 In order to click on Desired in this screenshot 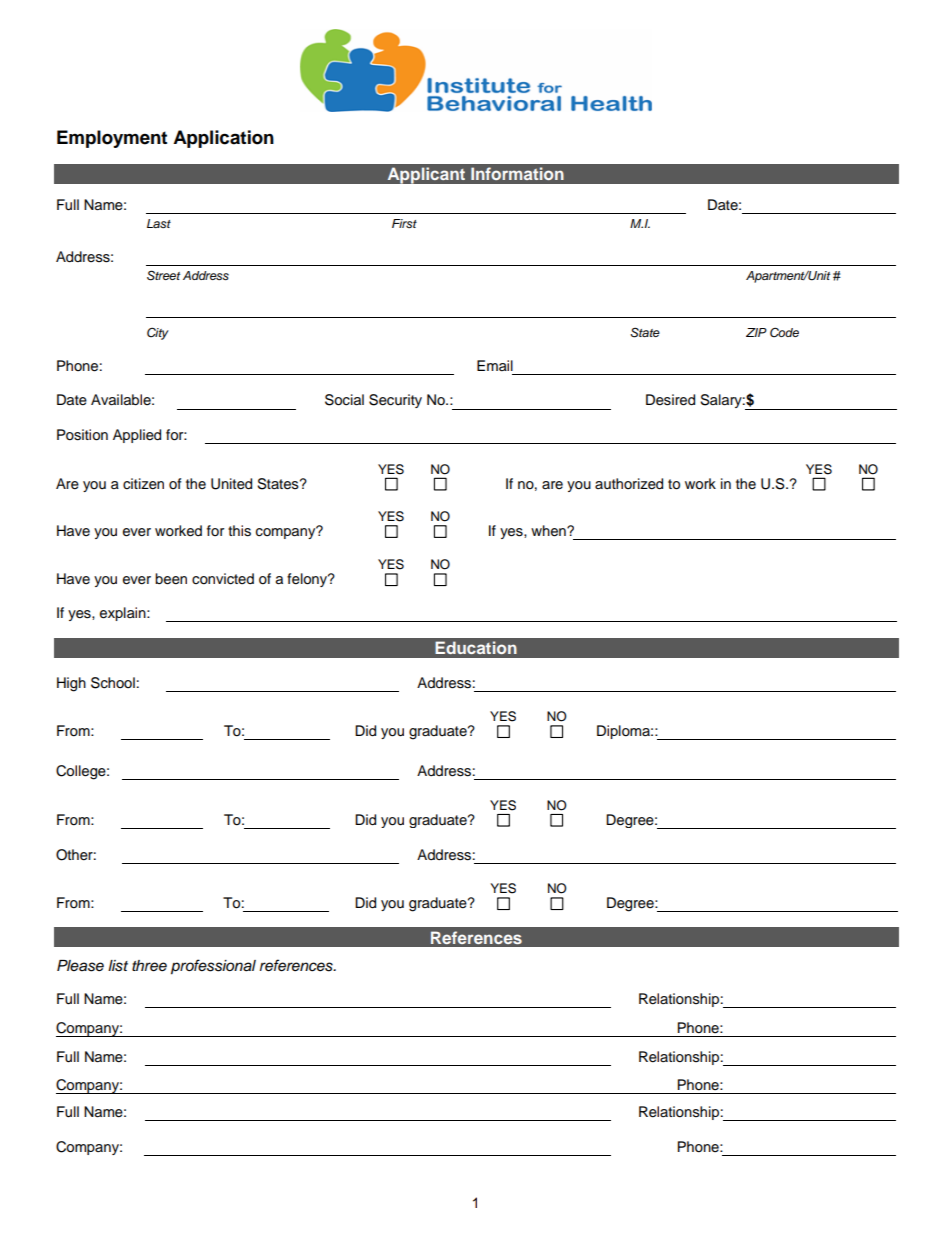, I will do `click(670, 400)`.
